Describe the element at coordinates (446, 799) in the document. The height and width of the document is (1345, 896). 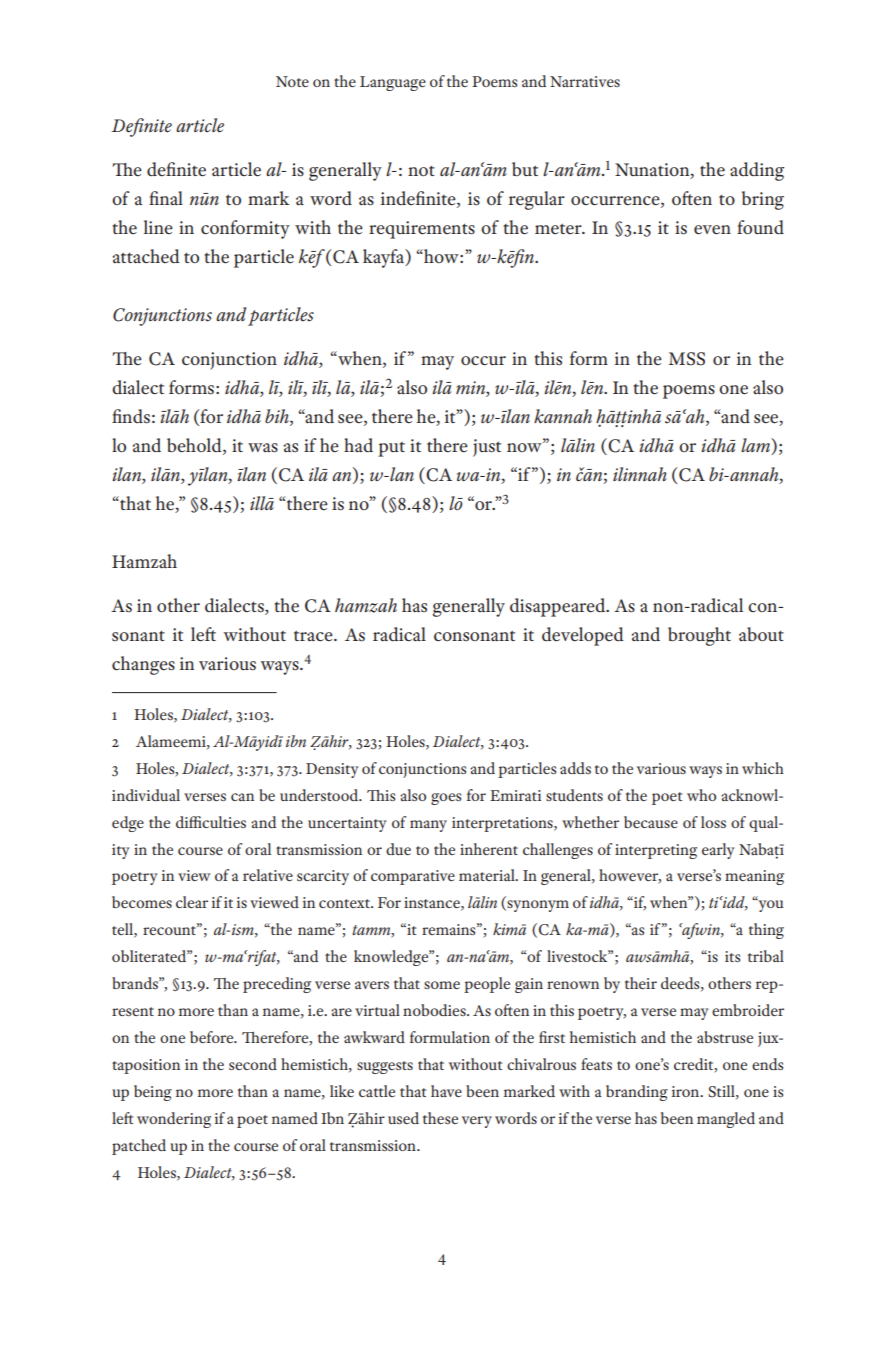
I see `goes` at that location.
